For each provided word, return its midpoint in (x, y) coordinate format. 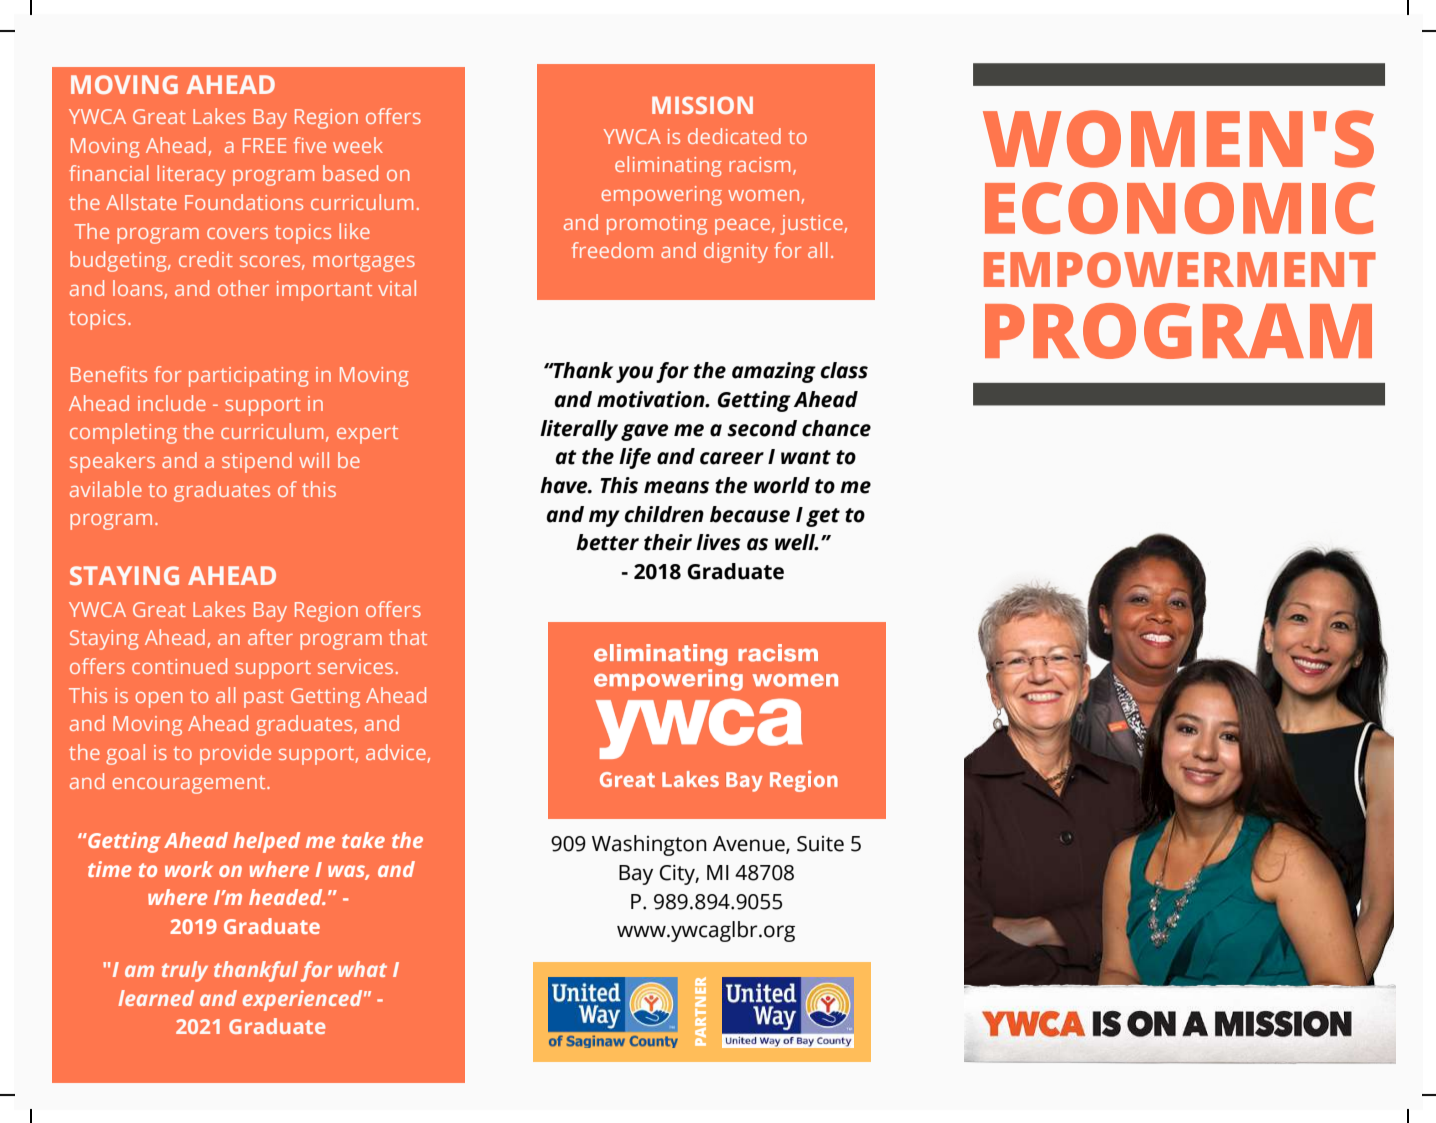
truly (185, 971)
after (270, 637)
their (668, 542)
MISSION (702, 105)
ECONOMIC (1180, 208)
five (310, 145)
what (362, 969)
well (796, 542)
